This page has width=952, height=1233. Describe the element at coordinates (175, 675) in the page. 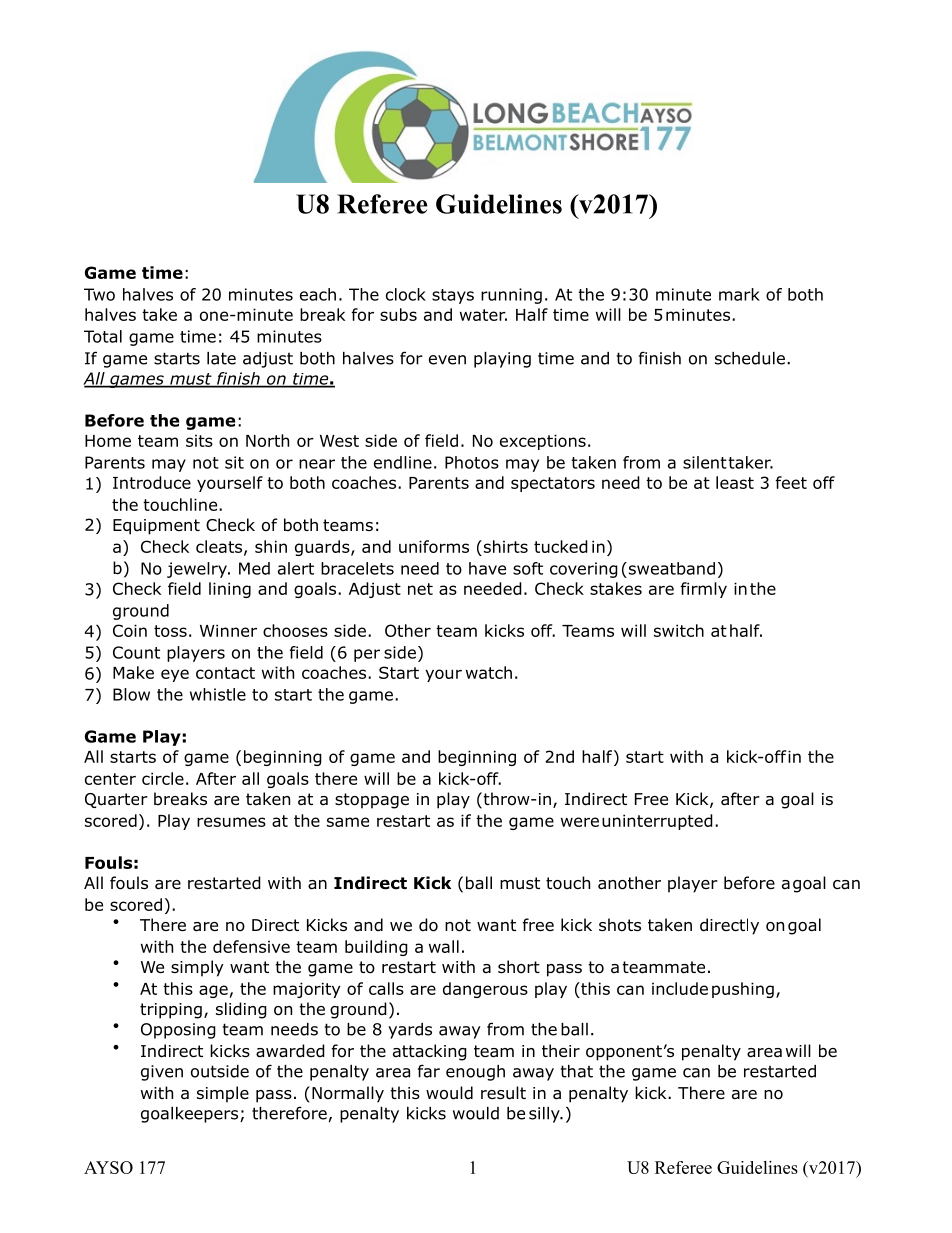

I see `eye` at that location.
